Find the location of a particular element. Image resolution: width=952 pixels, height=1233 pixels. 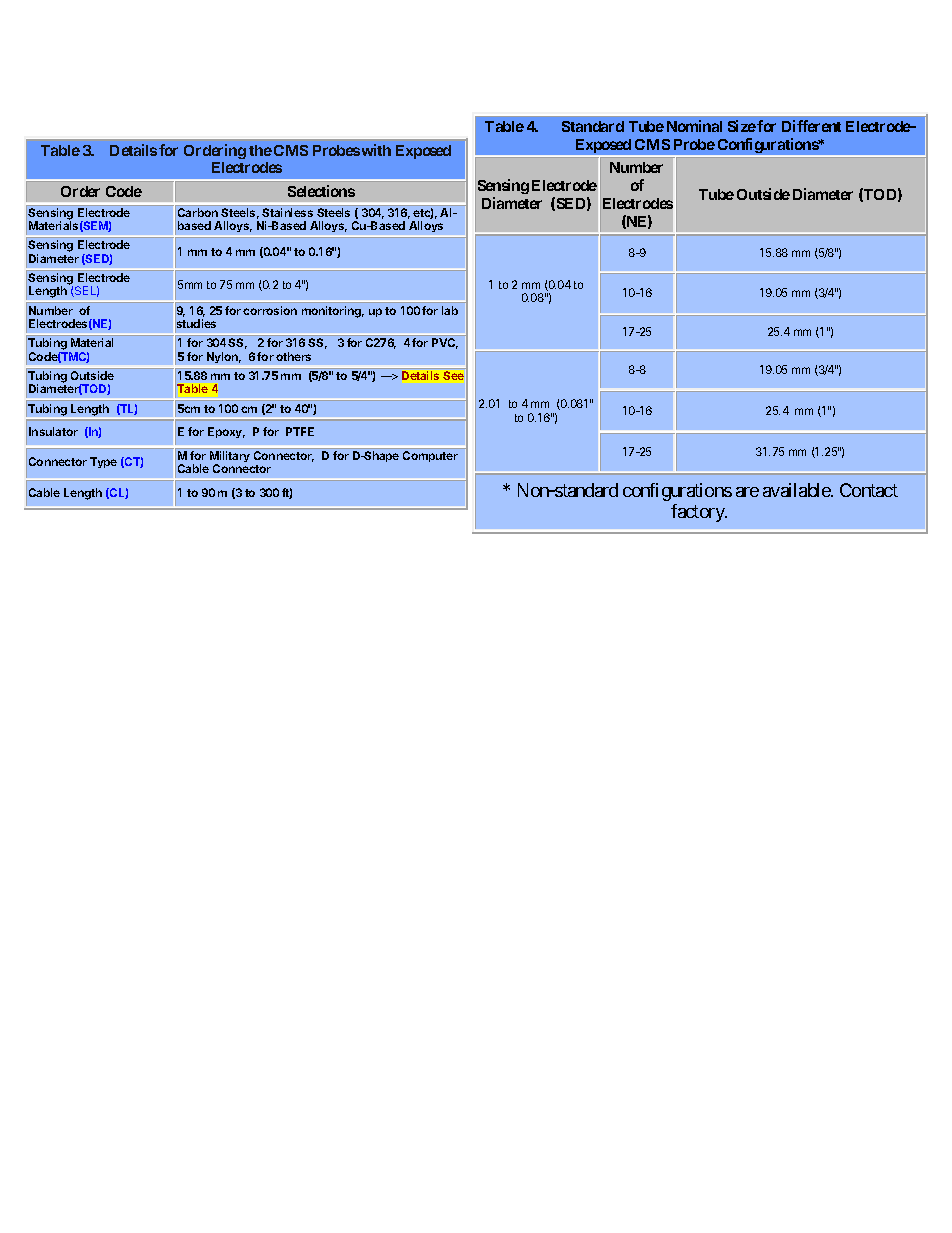

with is located at coordinates (376, 150).
